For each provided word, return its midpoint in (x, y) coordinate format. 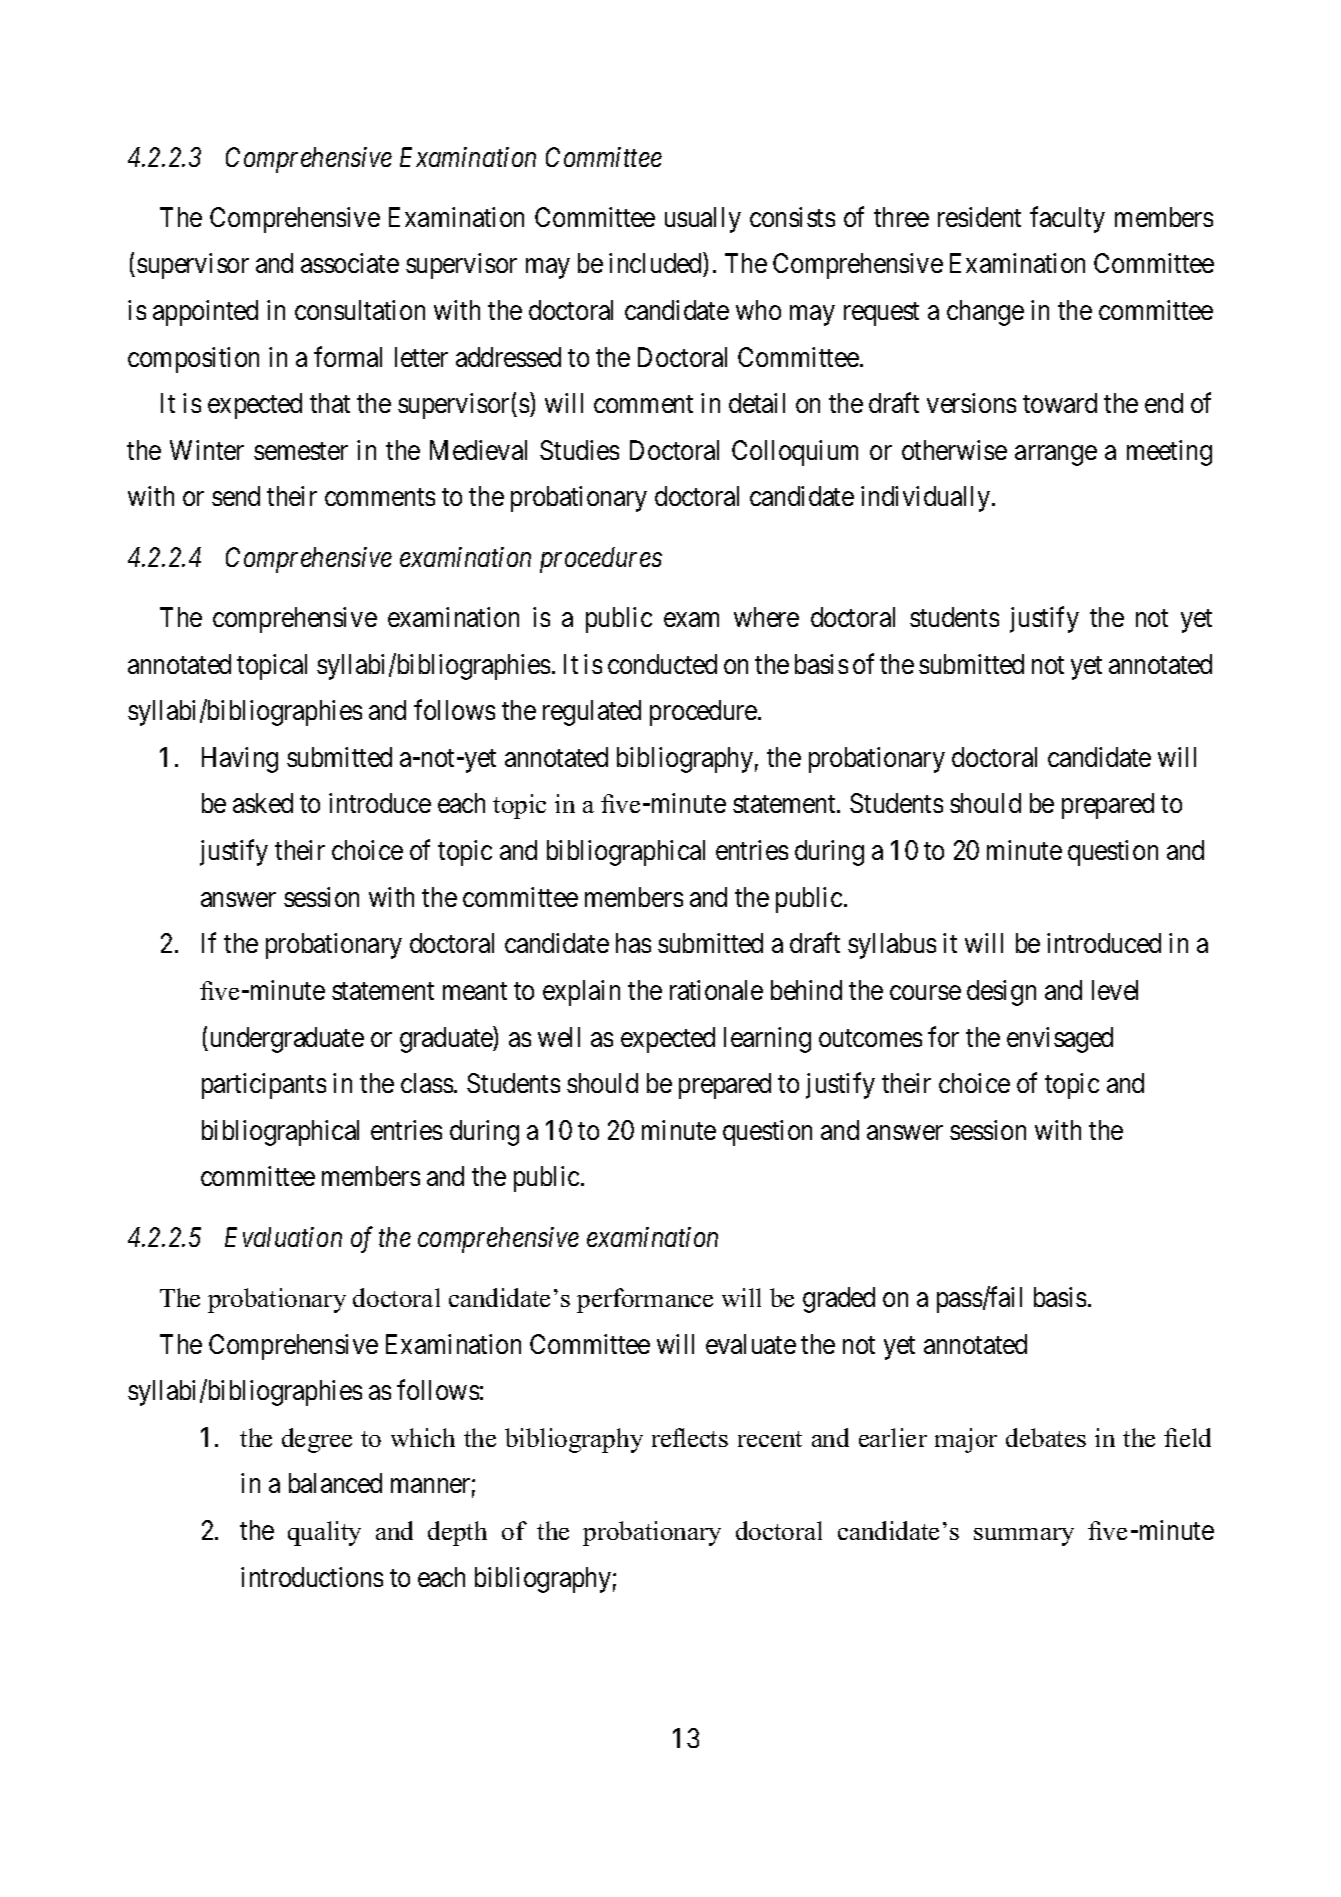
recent (770, 1439)
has (633, 943)
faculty (1067, 219)
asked (263, 803)
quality (324, 1533)
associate (350, 263)
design (1001, 993)
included (656, 265)
